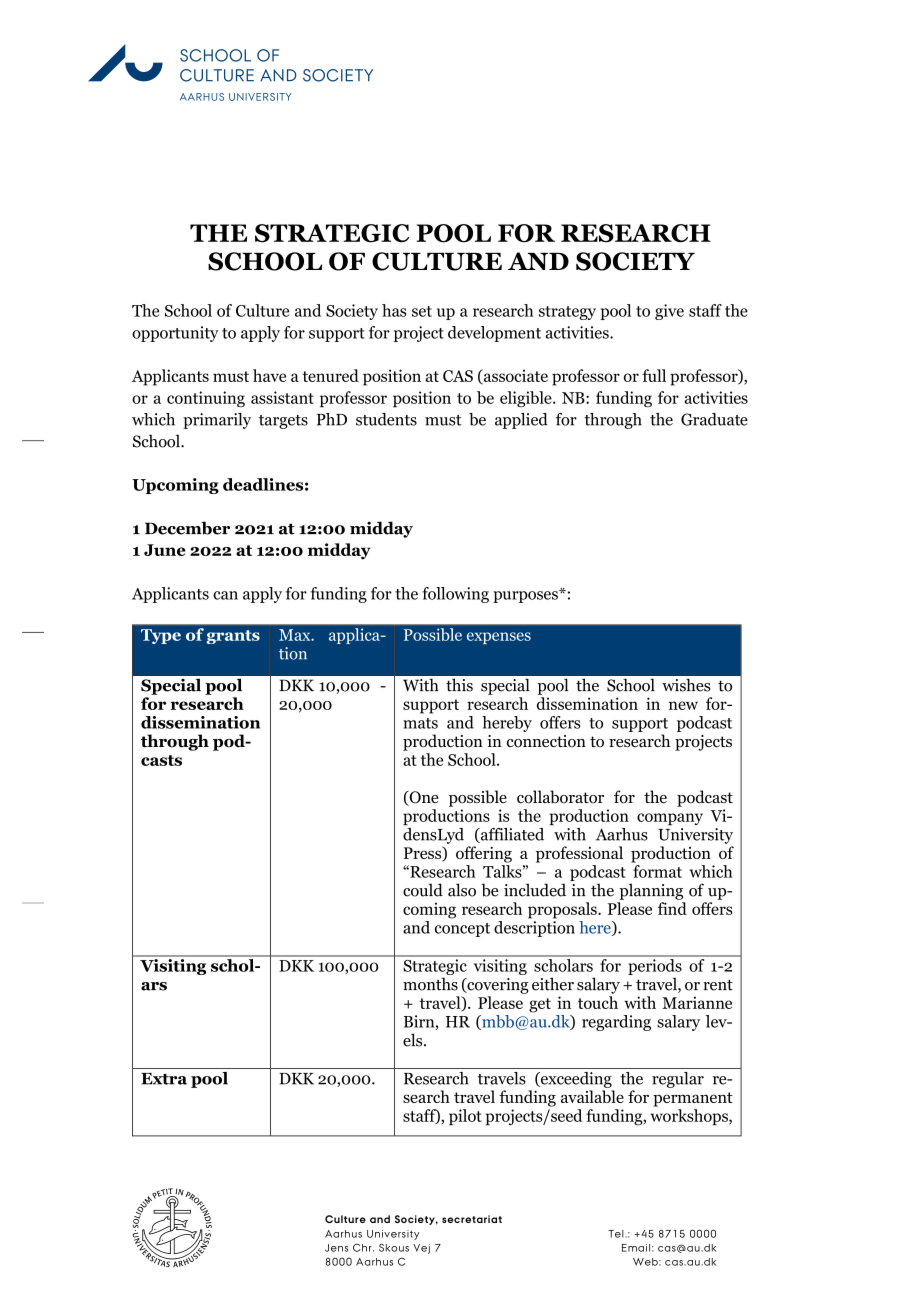  Describe the element at coordinates (497, 986) in the page. I see `covering` at that location.
